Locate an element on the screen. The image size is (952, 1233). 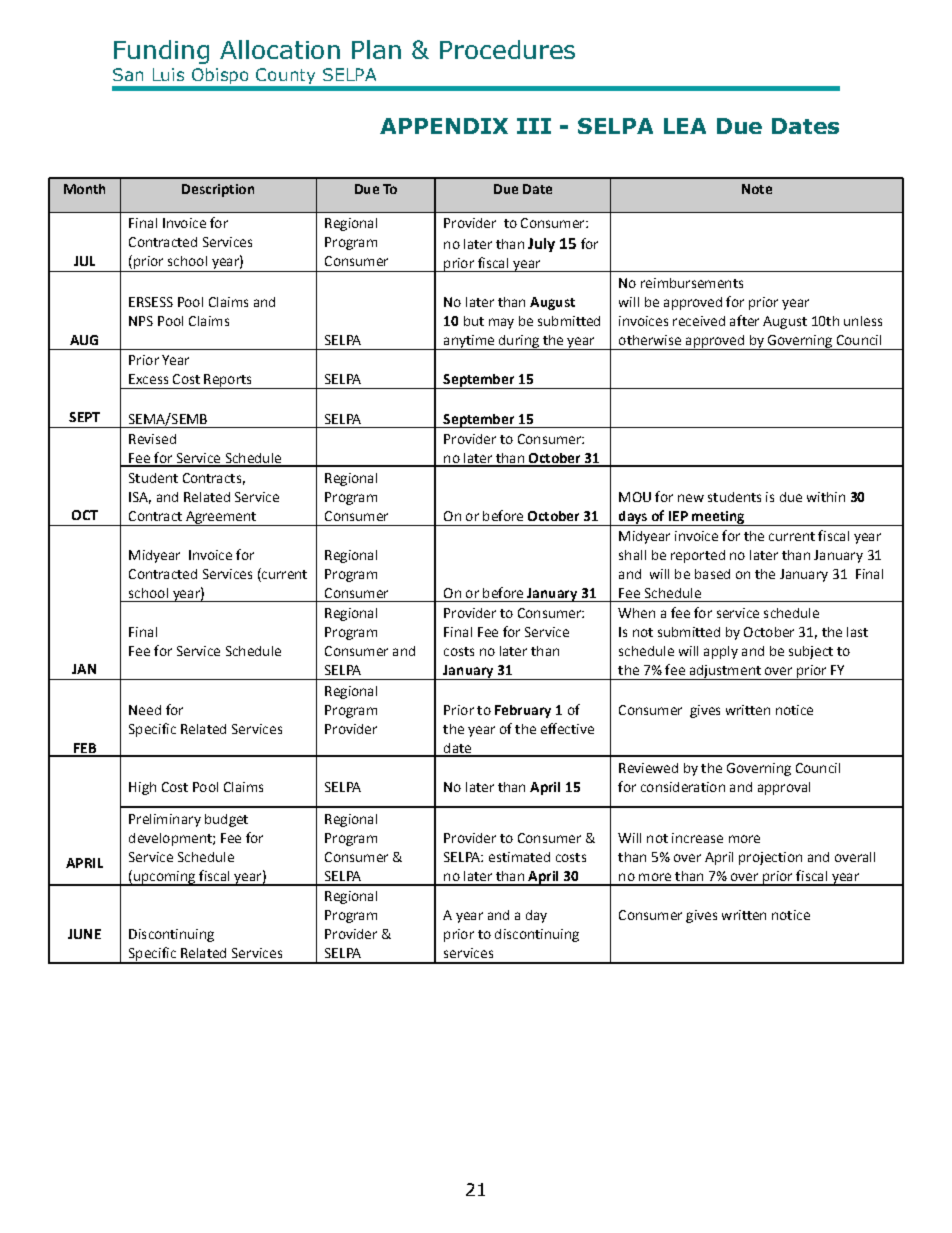
LEA is located at coordinates (685, 126).
